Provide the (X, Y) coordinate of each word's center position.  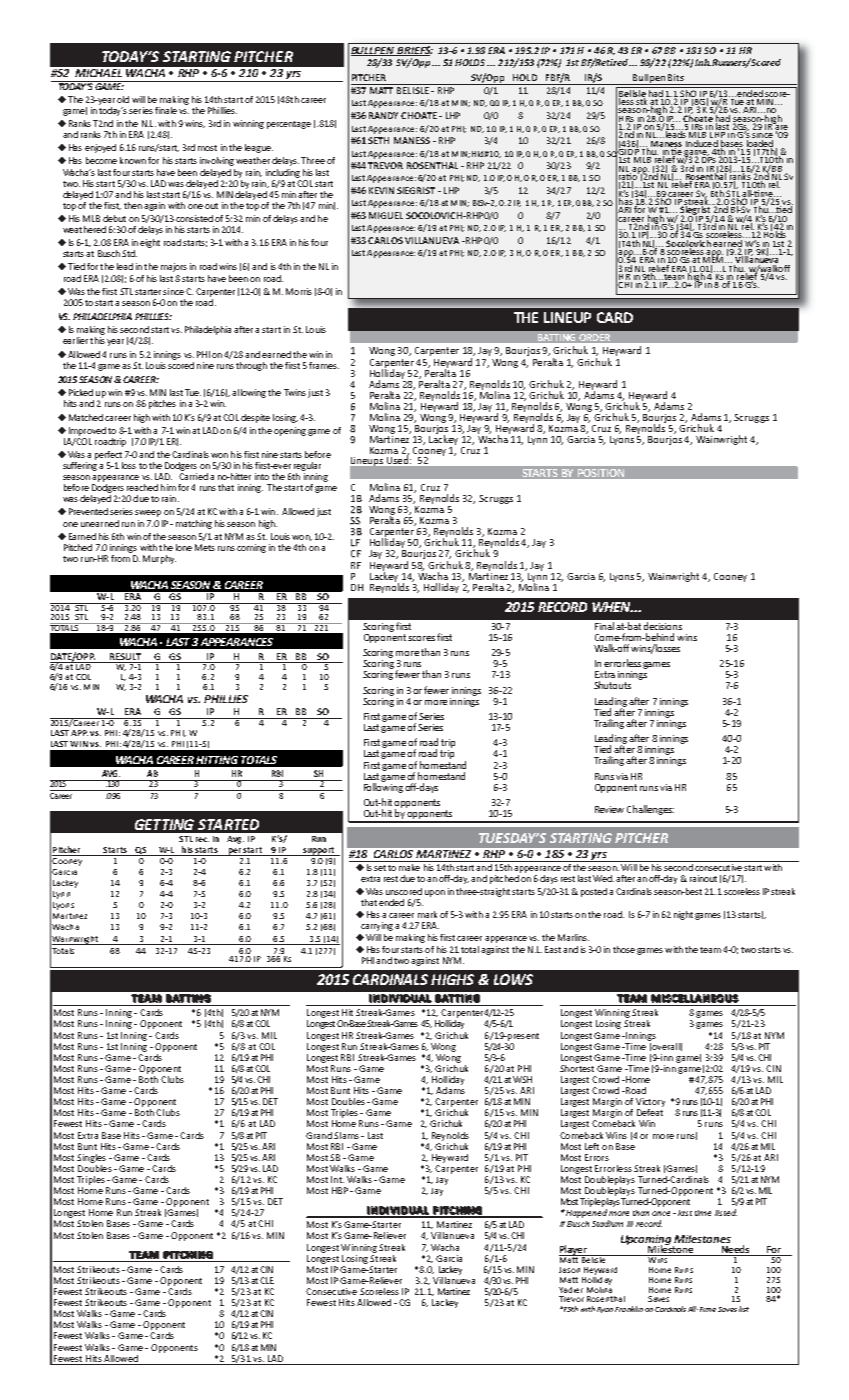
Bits (676, 77)
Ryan (605, 1310)
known (133, 160)
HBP (340, 1190)
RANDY (383, 115)
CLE (267, 1280)
